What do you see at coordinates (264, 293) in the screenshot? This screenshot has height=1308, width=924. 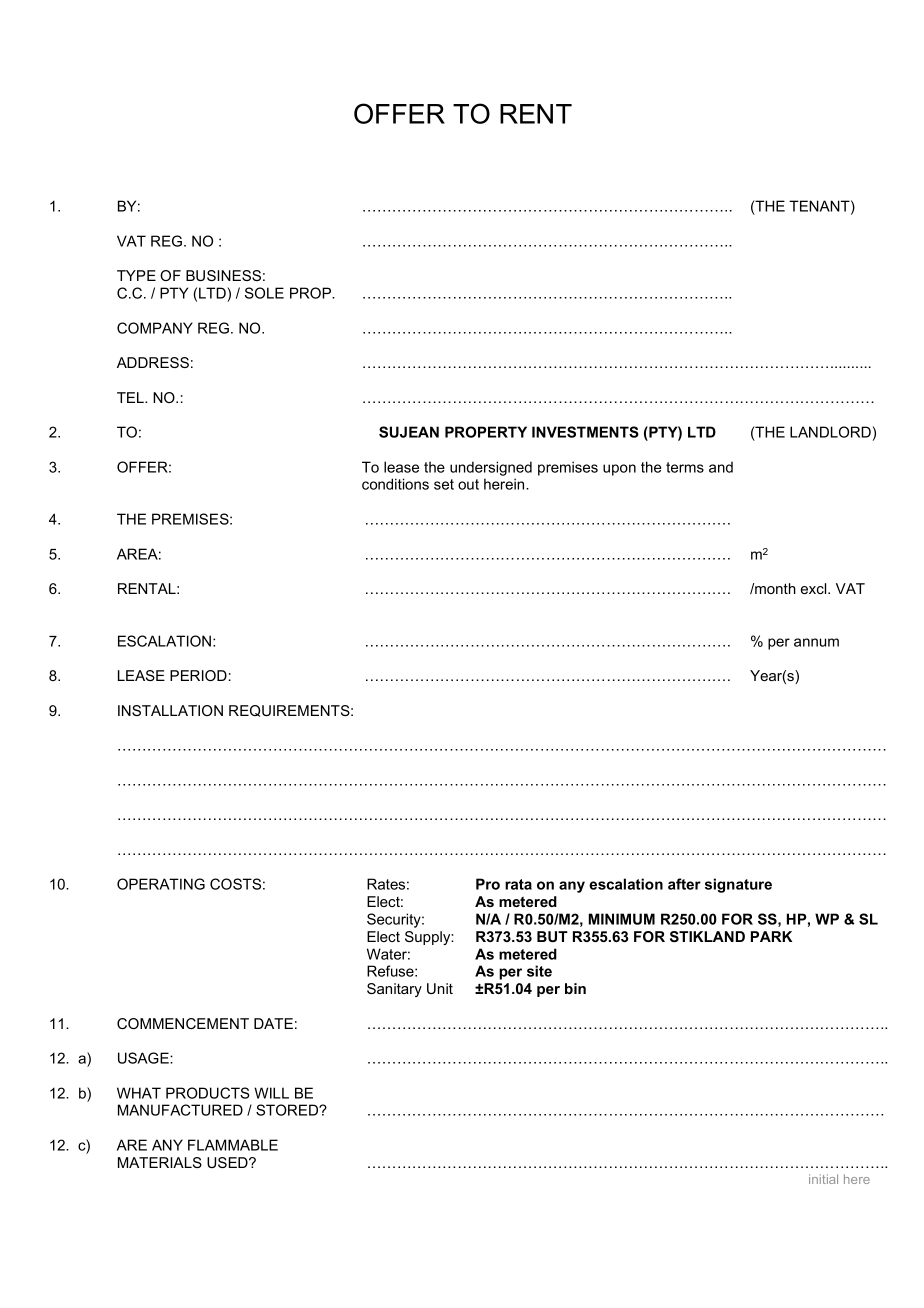 I see `SOLE` at bounding box center [264, 293].
